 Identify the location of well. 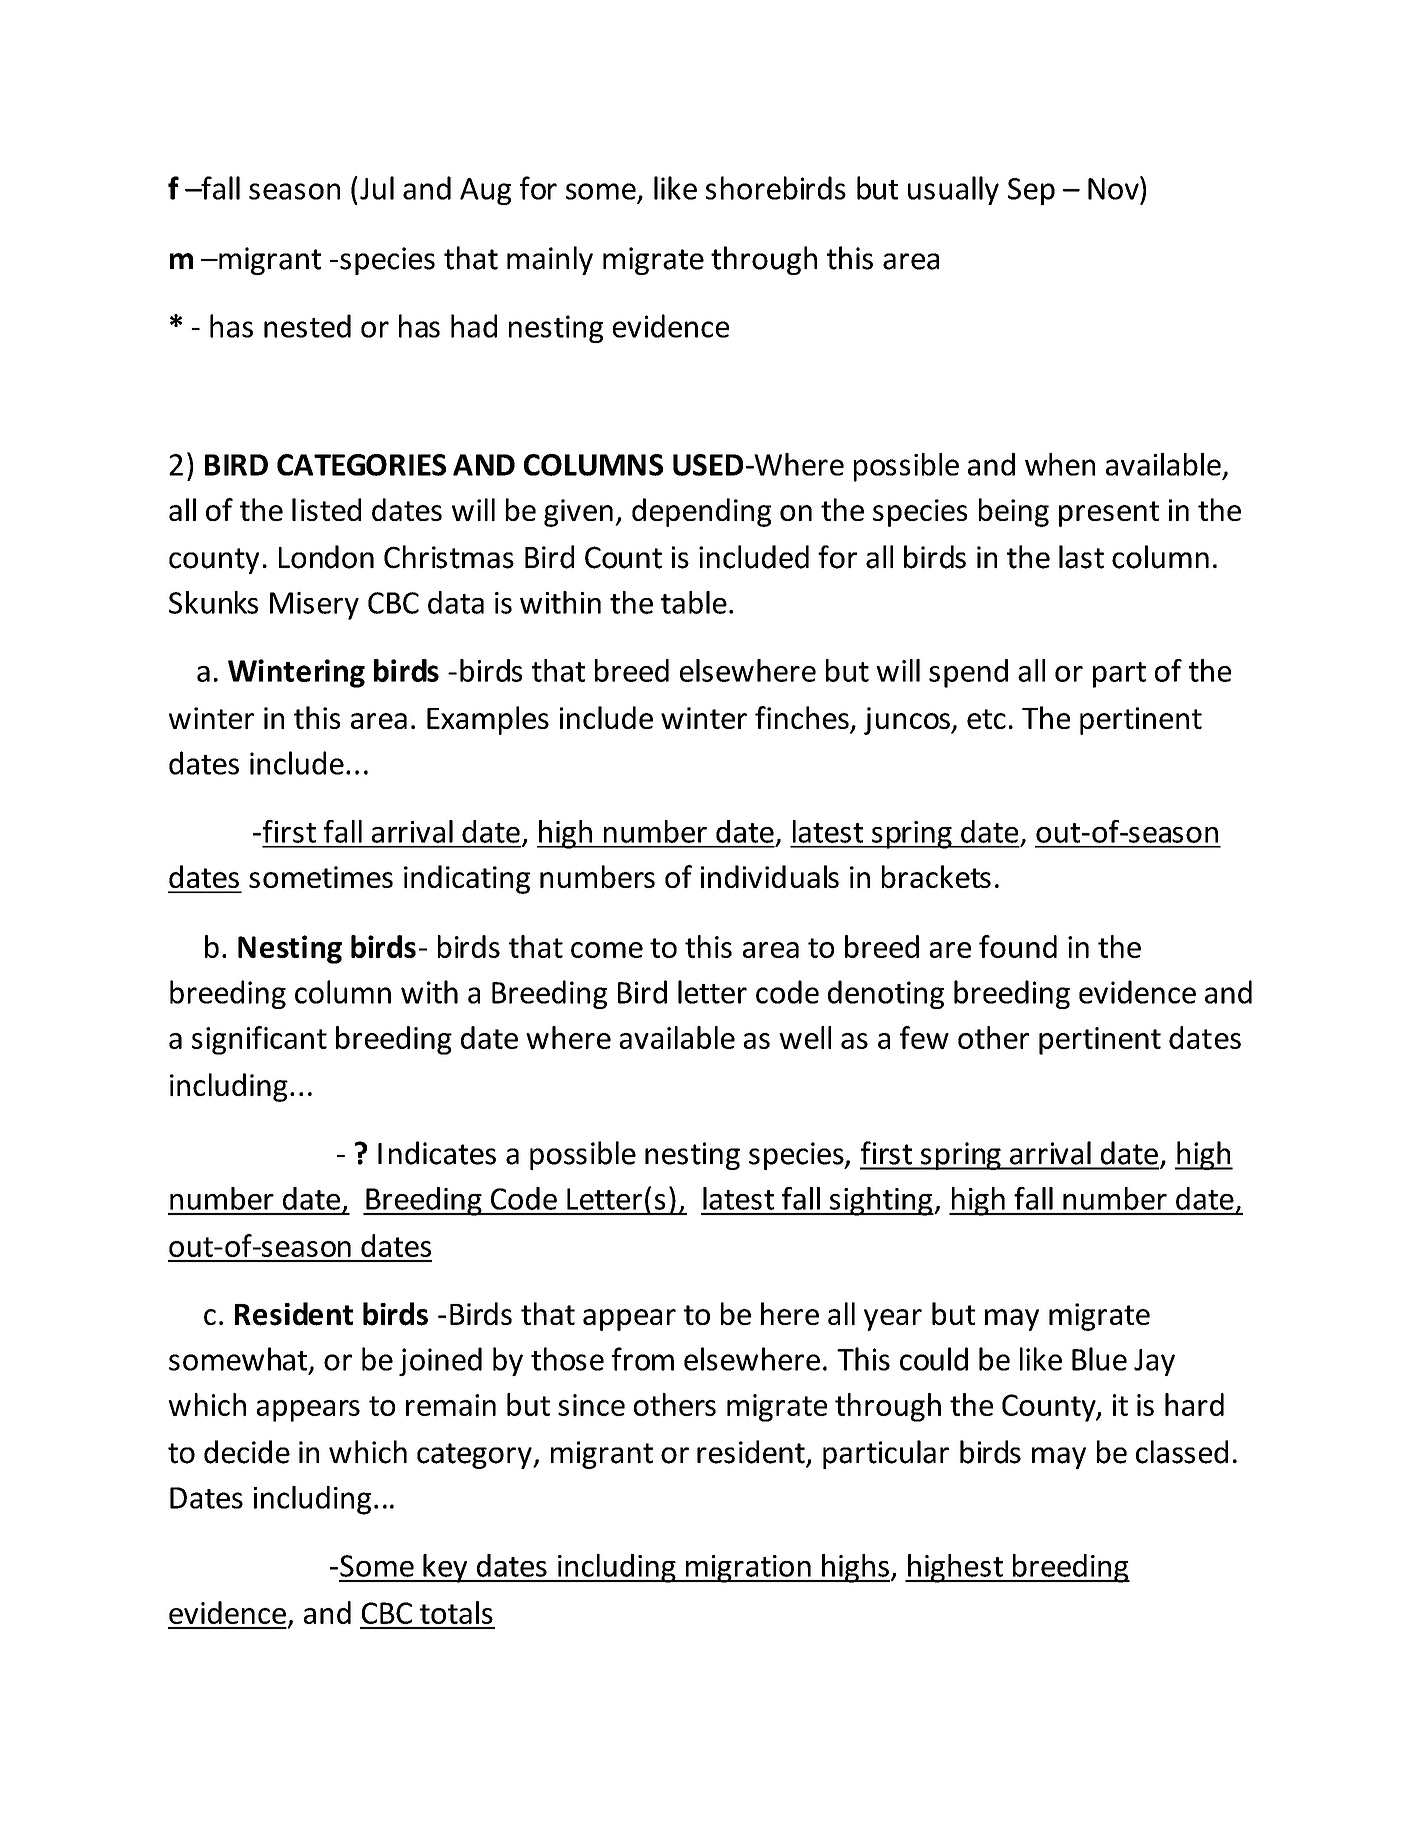
(805, 1037).
